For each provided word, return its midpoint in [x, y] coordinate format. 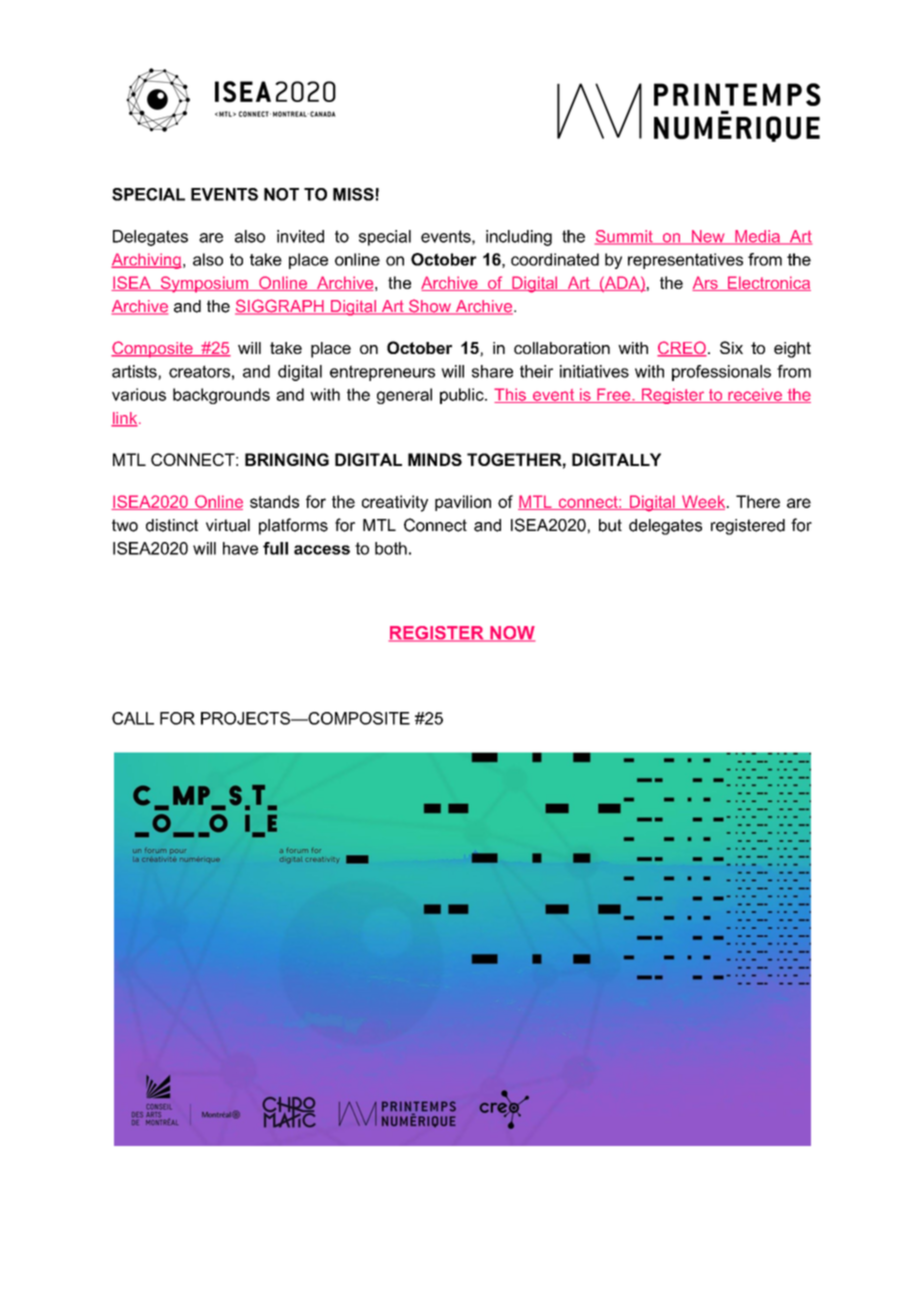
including [519, 238]
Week [704, 502]
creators [199, 371]
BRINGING [287, 459]
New [708, 237]
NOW [511, 634]
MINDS [435, 459]
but [610, 525]
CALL [133, 718]
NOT [281, 194]
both [391, 548]
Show [430, 307]
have [240, 548]
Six [731, 347]
